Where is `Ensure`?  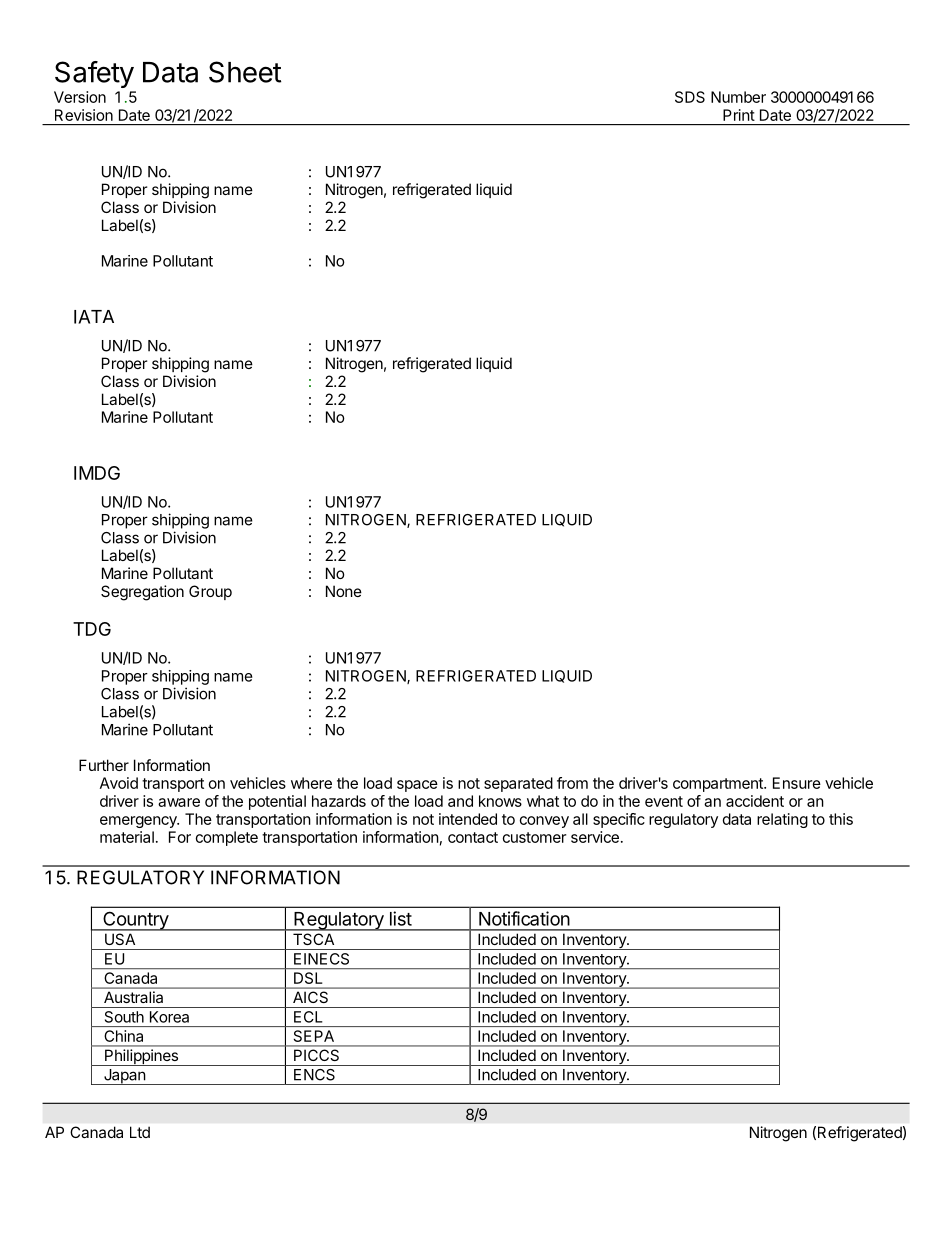 Ensure is located at coordinates (797, 783).
